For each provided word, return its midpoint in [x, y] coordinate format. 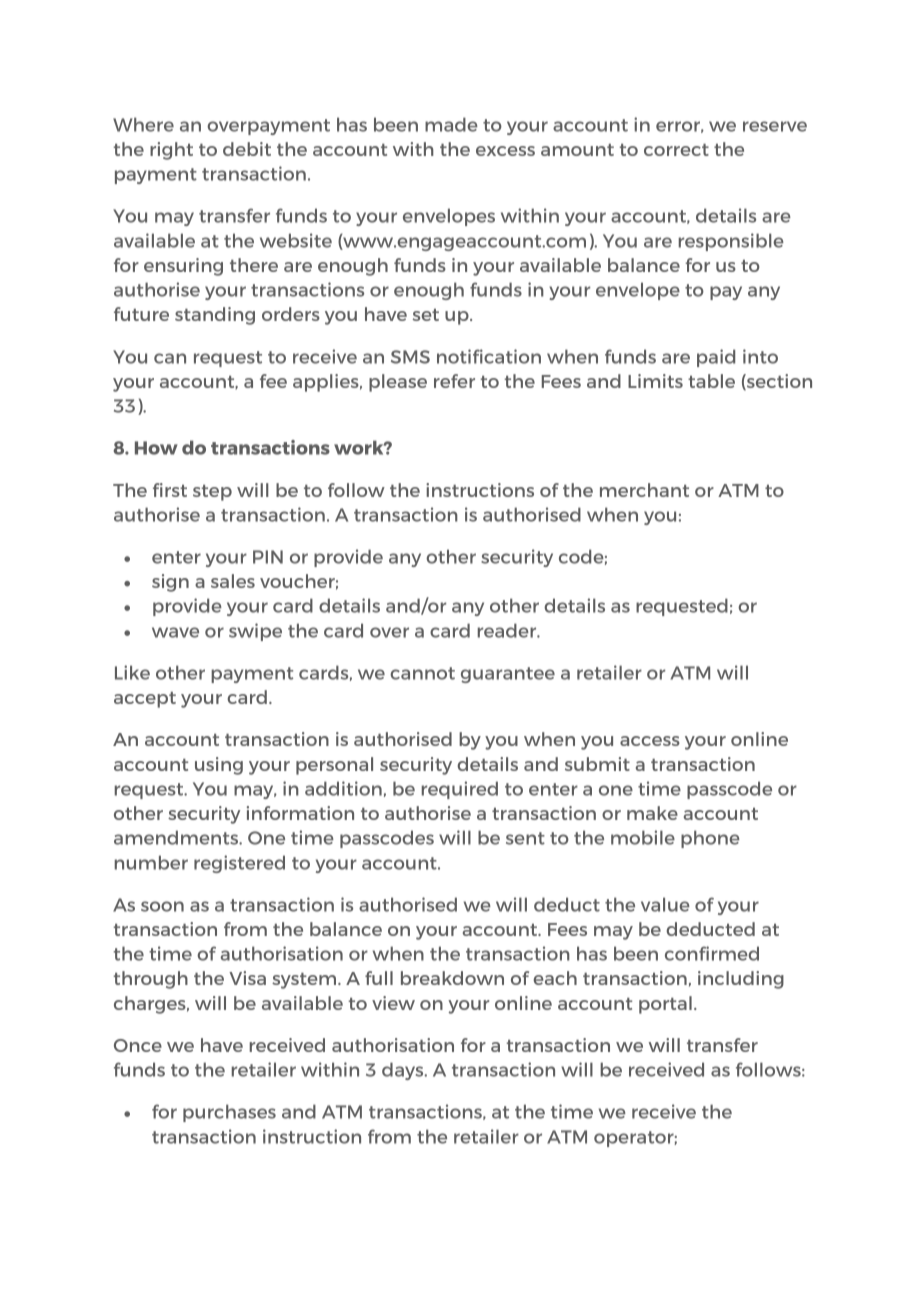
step [212, 493]
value [665, 904]
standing [215, 316]
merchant [644, 490]
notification [489, 356]
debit [247, 149]
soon [162, 906]
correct [676, 150]
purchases [229, 1113]
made [451, 124]
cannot [422, 673]
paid [716, 358]
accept [145, 700]
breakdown [452, 978]
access [650, 741]
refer [454, 381]
